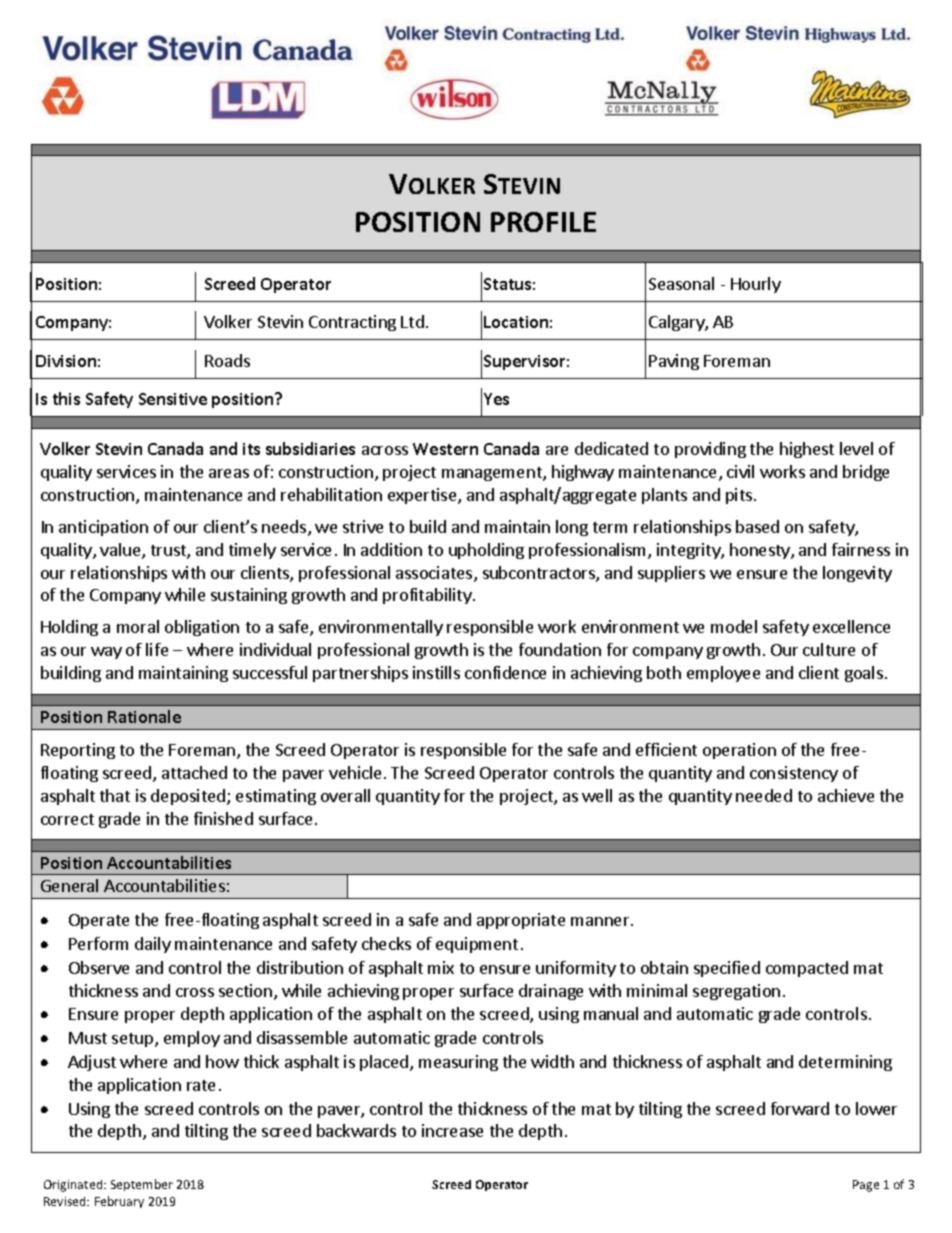 This document has height=1233, width=952. I want to click on honesty, so click(761, 551).
